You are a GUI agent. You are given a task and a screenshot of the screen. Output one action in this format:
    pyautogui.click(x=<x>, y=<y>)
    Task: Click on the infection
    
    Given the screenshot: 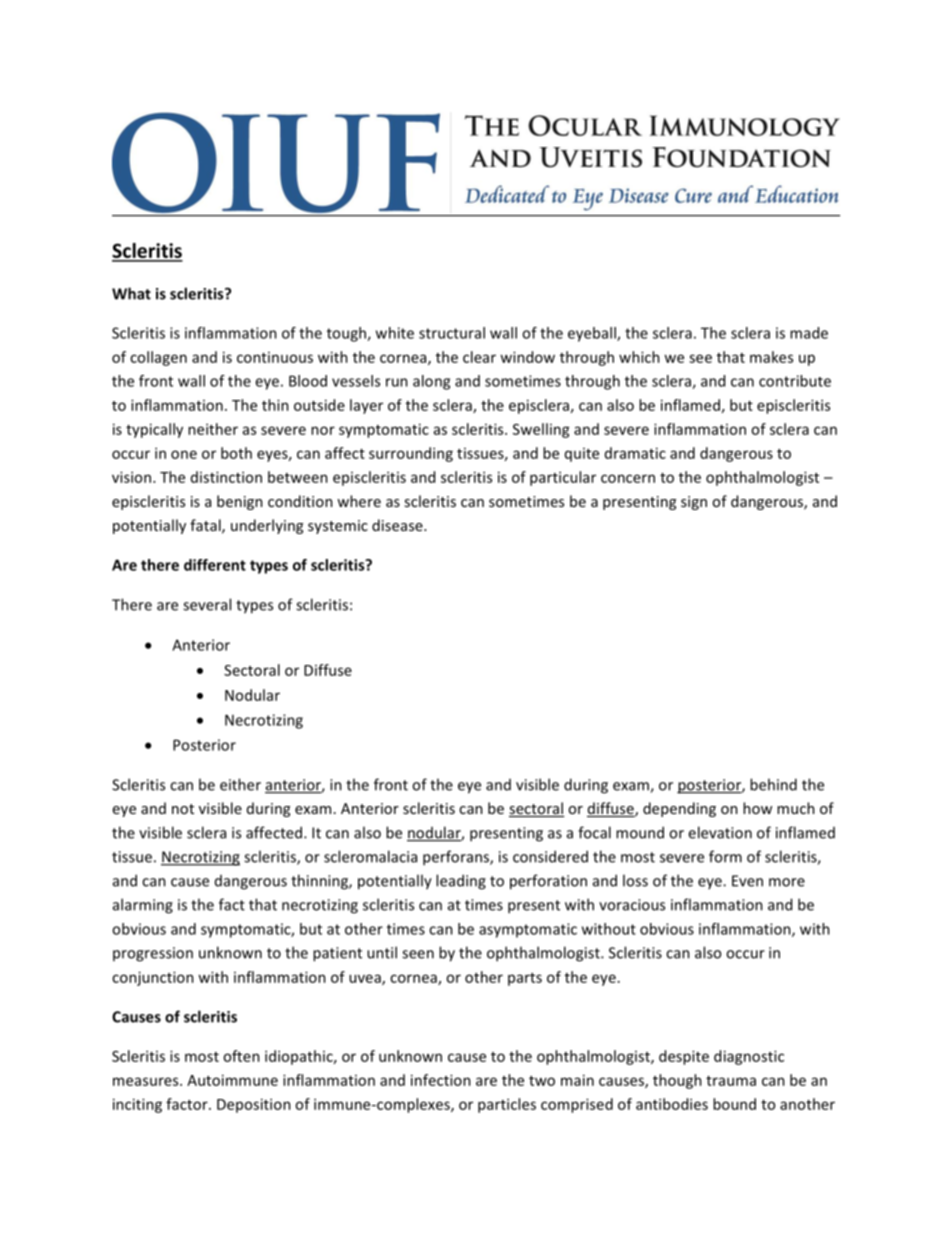 What is the action you would take?
    pyautogui.click(x=441, y=1080)
